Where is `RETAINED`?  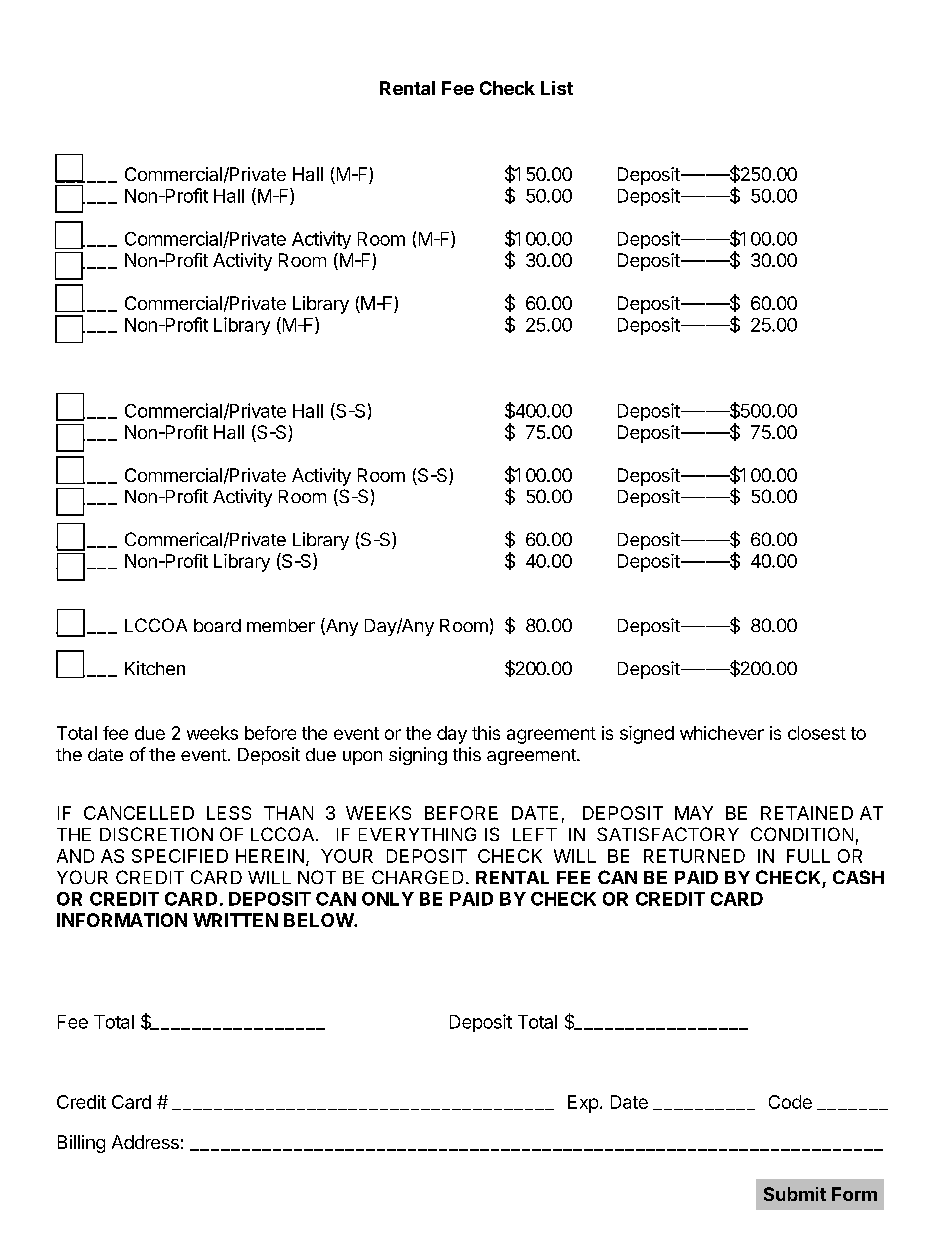
RETAINED is located at coordinates (807, 813).
